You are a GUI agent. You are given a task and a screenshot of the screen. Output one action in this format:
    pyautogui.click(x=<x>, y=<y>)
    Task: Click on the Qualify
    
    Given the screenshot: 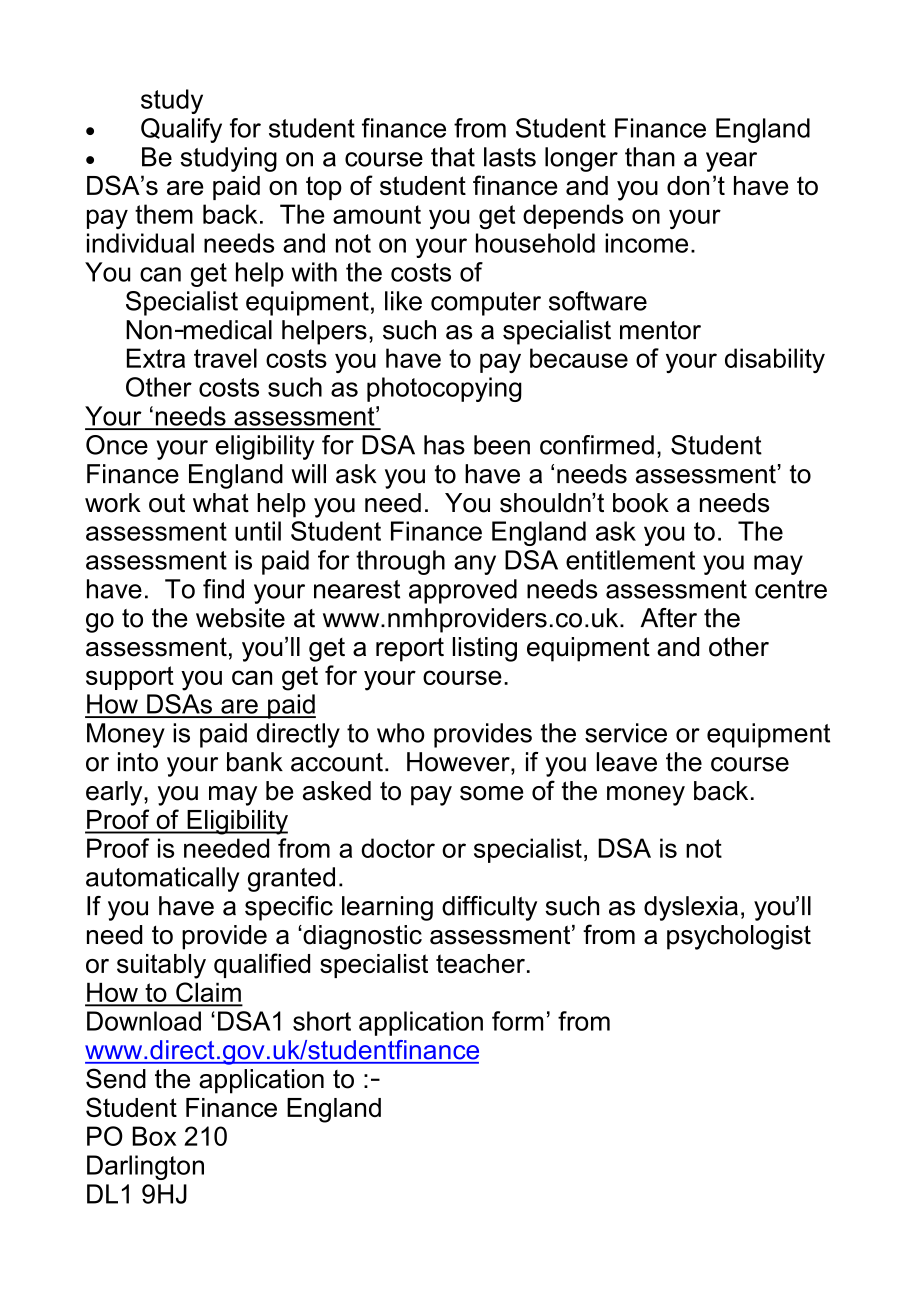 What is the action you would take?
    pyautogui.click(x=181, y=130)
